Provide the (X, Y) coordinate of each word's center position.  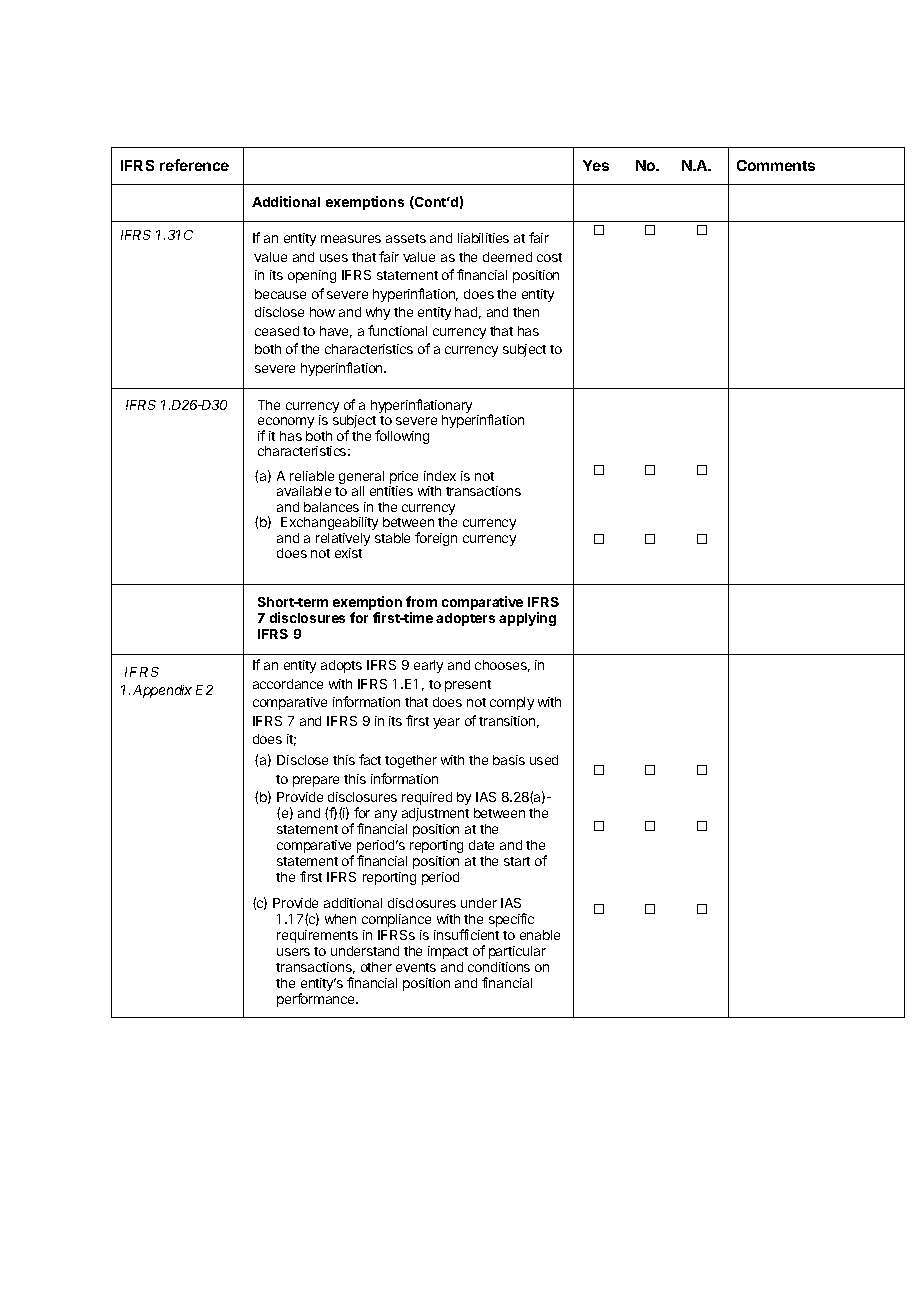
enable (540, 935)
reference (194, 165)
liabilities (483, 238)
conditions (499, 967)
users (293, 952)
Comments (776, 165)
